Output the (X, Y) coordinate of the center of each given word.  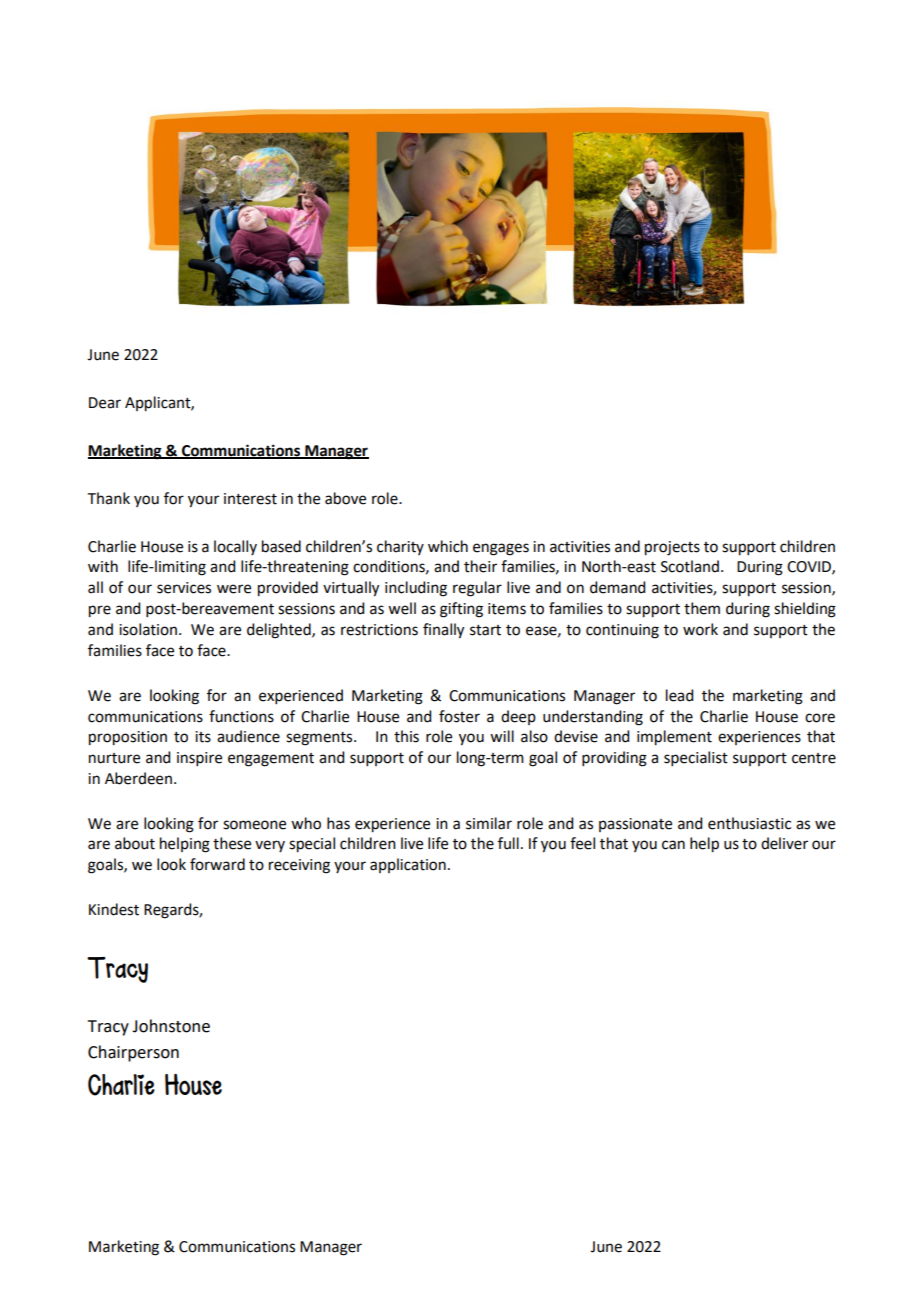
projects (672, 548)
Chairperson (133, 1053)
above (345, 498)
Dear (105, 403)
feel (582, 843)
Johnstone (171, 1026)
